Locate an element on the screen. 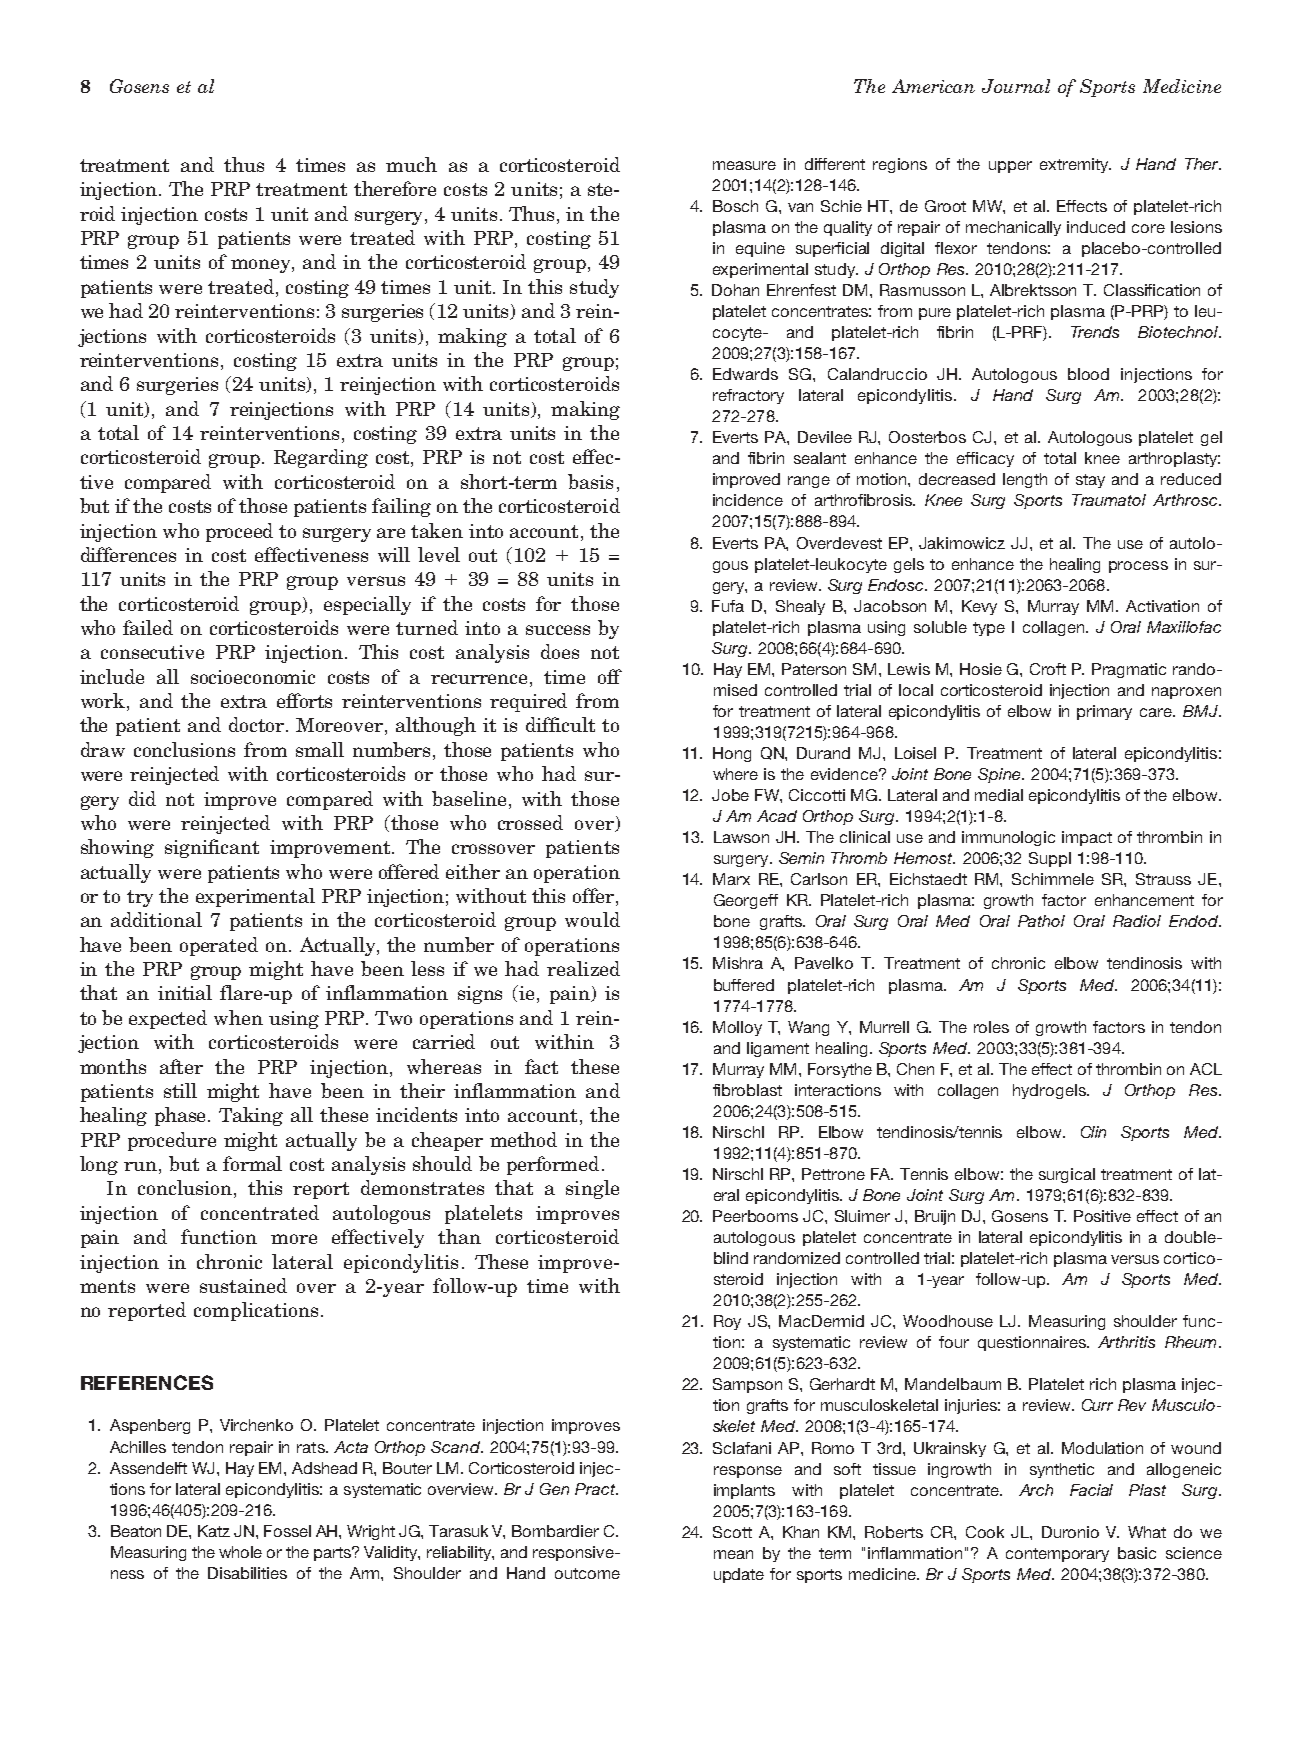  Katz is located at coordinates (214, 1531).
